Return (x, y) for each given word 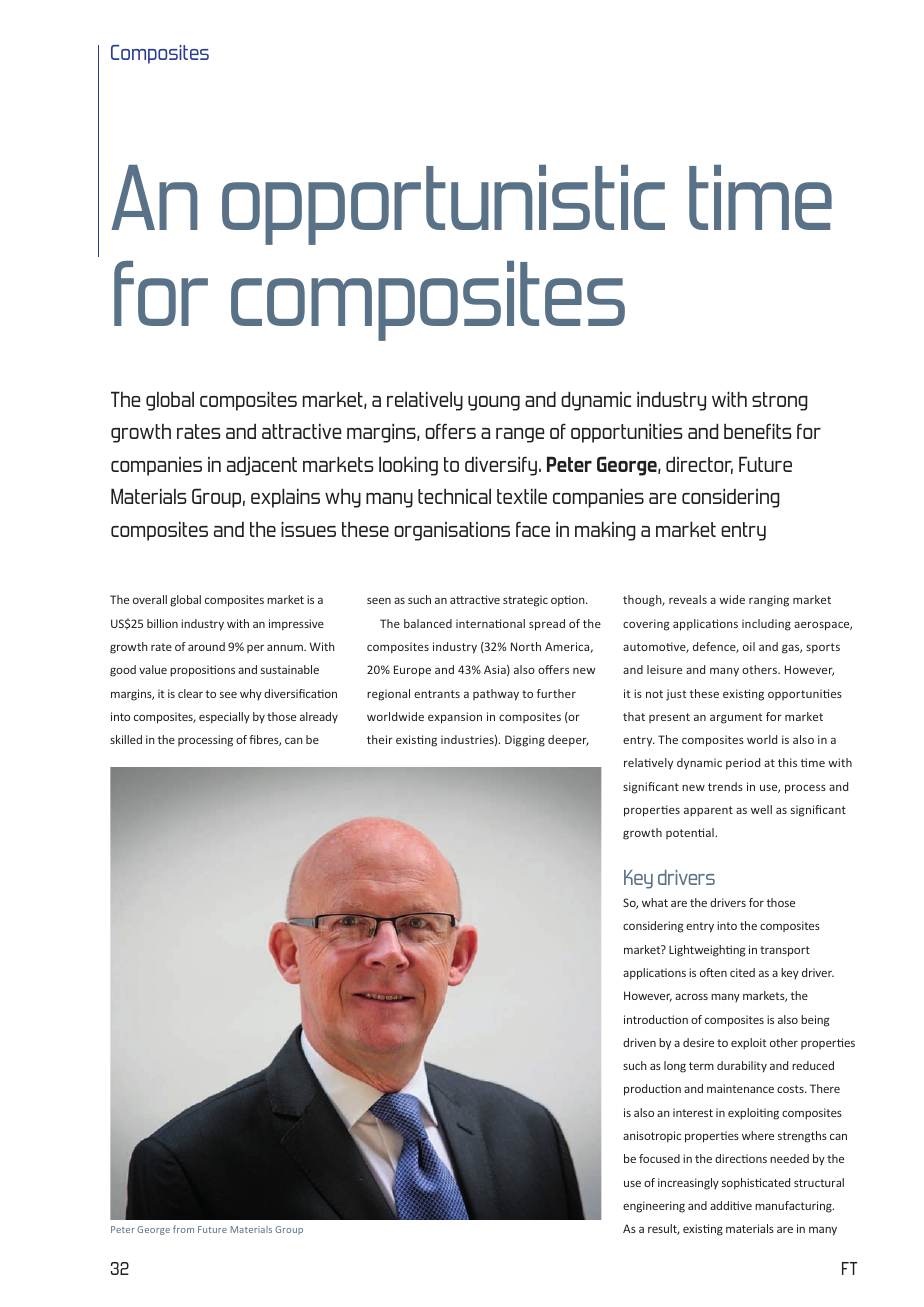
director (699, 465)
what (655, 902)
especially (224, 718)
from (183, 1229)
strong (780, 401)
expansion (455, 718)
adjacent (262, 466)
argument (736, 718)
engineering (654, 1207)
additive (731, 1205)
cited (742, 972)
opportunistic (443, 205)
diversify (502, 466)
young (494, 403)
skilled (126, 739)
